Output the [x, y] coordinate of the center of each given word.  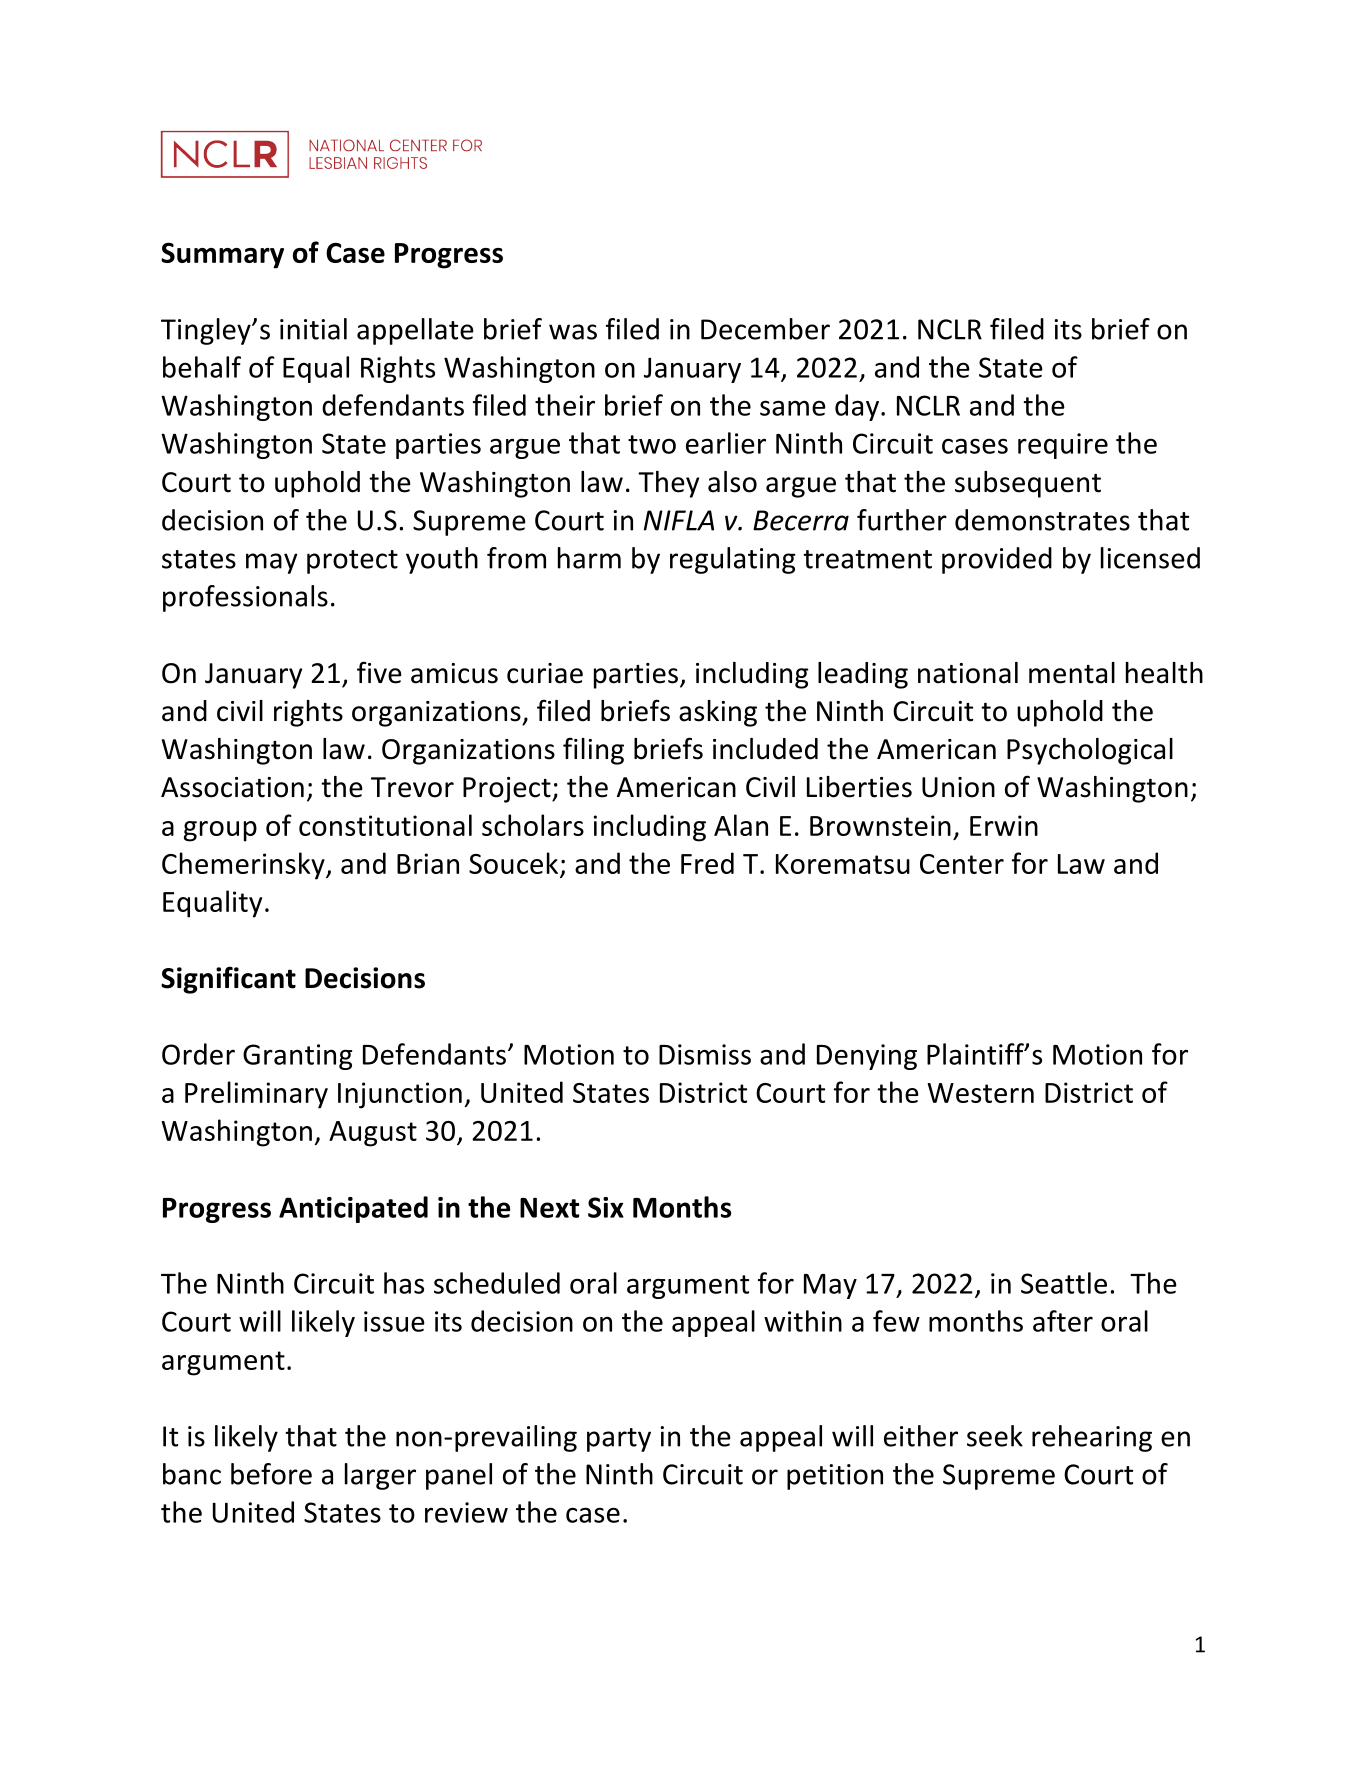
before [271, 1474]
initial [313, 329]
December [765, 329]
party [619, 1440]
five [379, 672]
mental [1072, 673]
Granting [297, 1057]
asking [718, 713]
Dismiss [705, 1054]
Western [980, 1093]
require [1063, 446]
